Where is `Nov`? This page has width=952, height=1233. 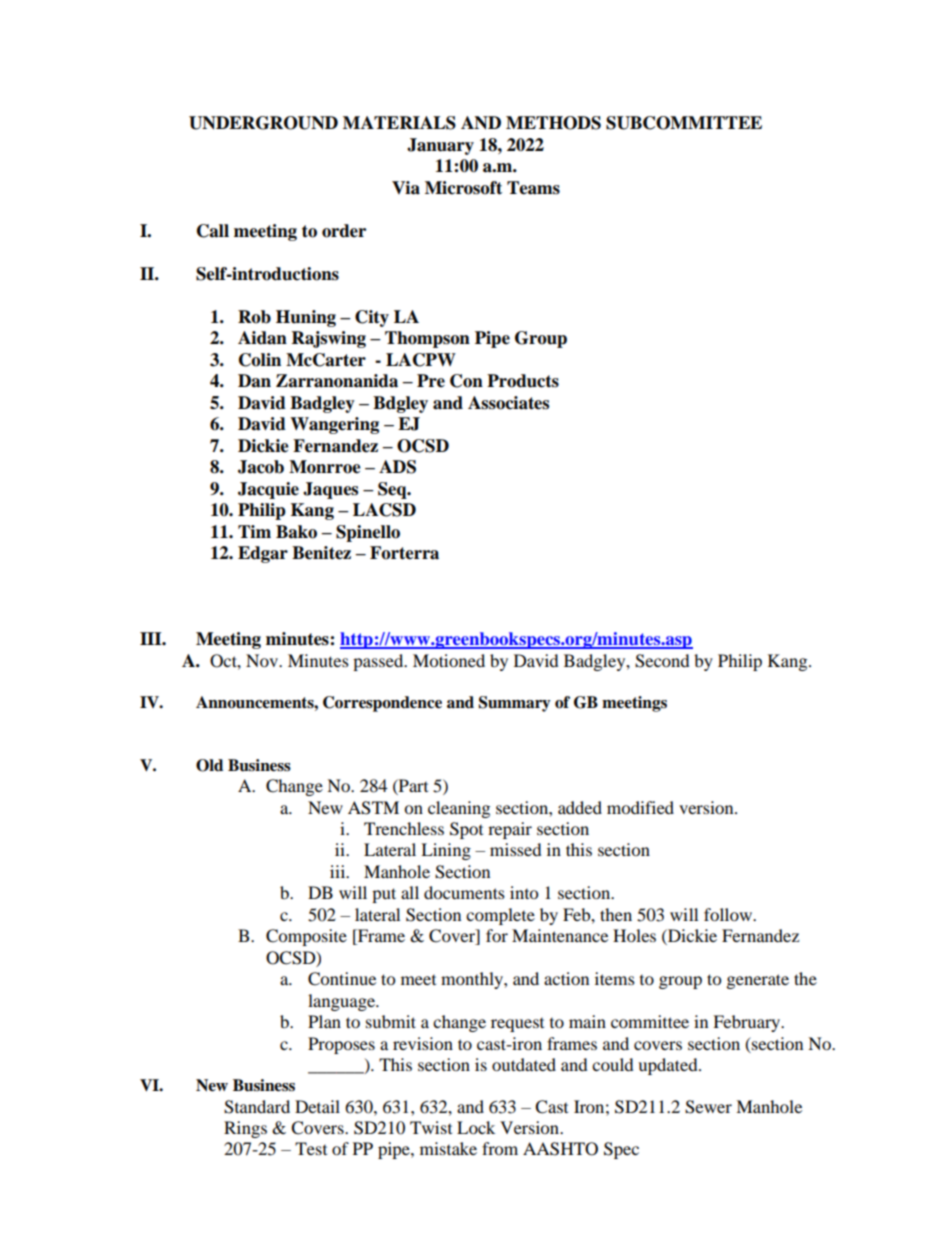 Nov is located at coordinates (263, 660).
